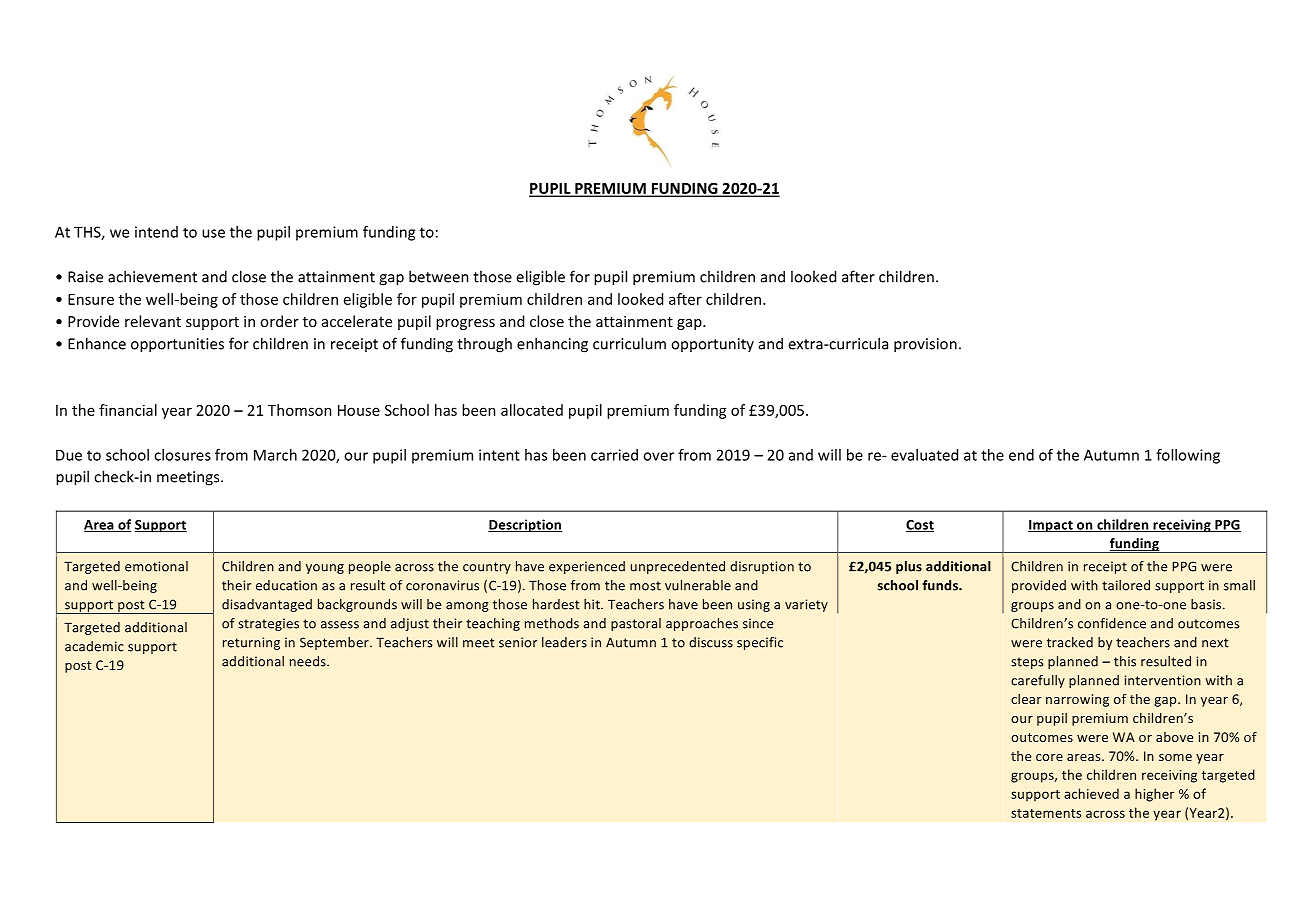  Describe the element at coordinates (156, 566) in the screenshot. I see `emotional` at that location.
